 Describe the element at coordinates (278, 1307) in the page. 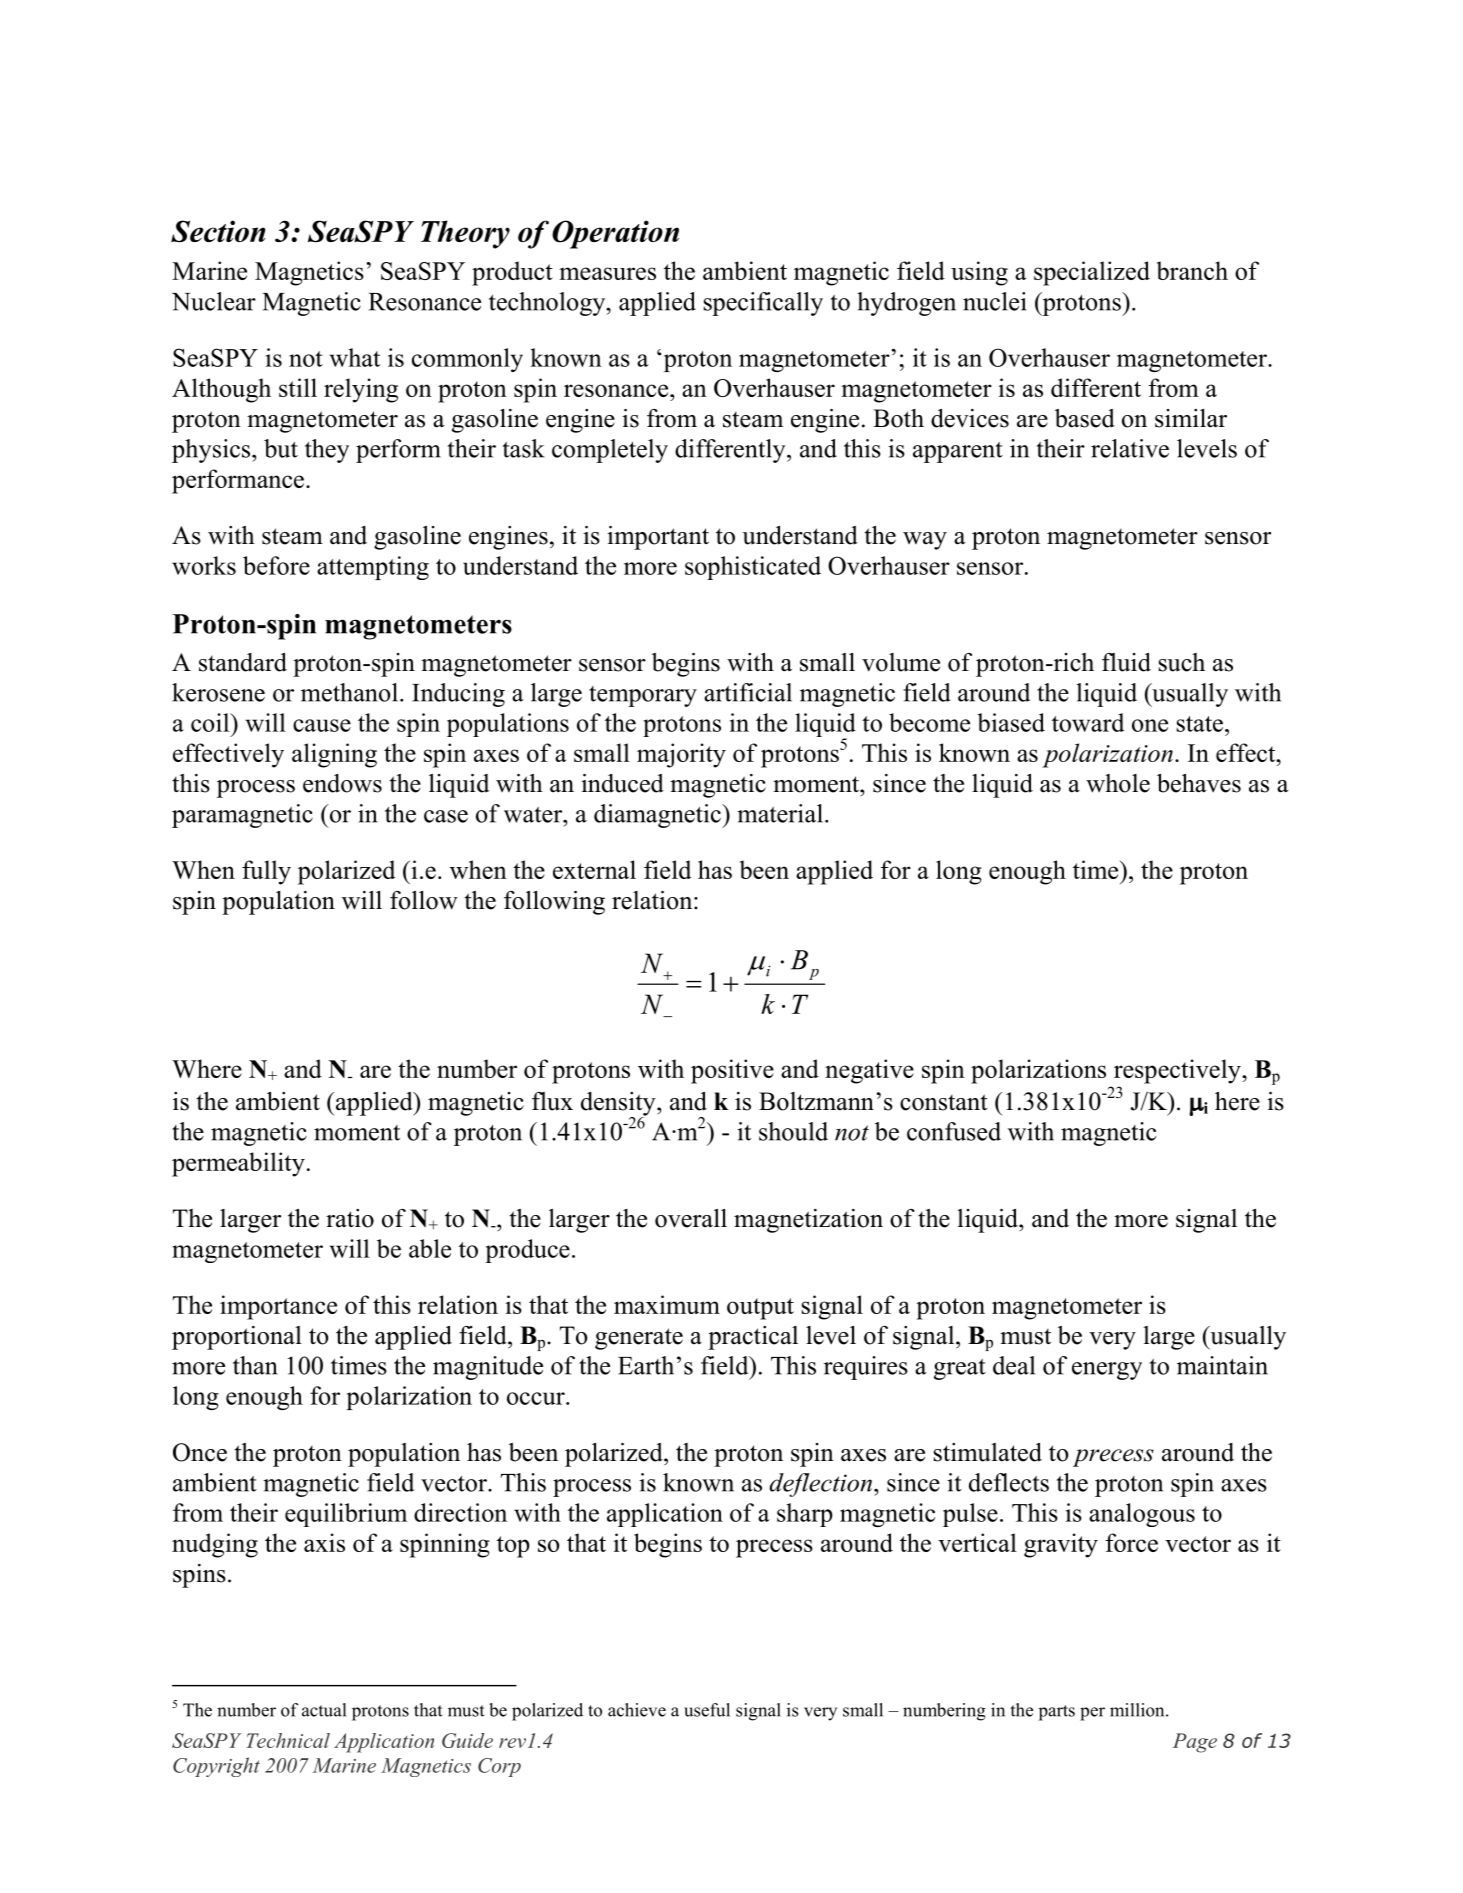

I see `importance` at that location.
